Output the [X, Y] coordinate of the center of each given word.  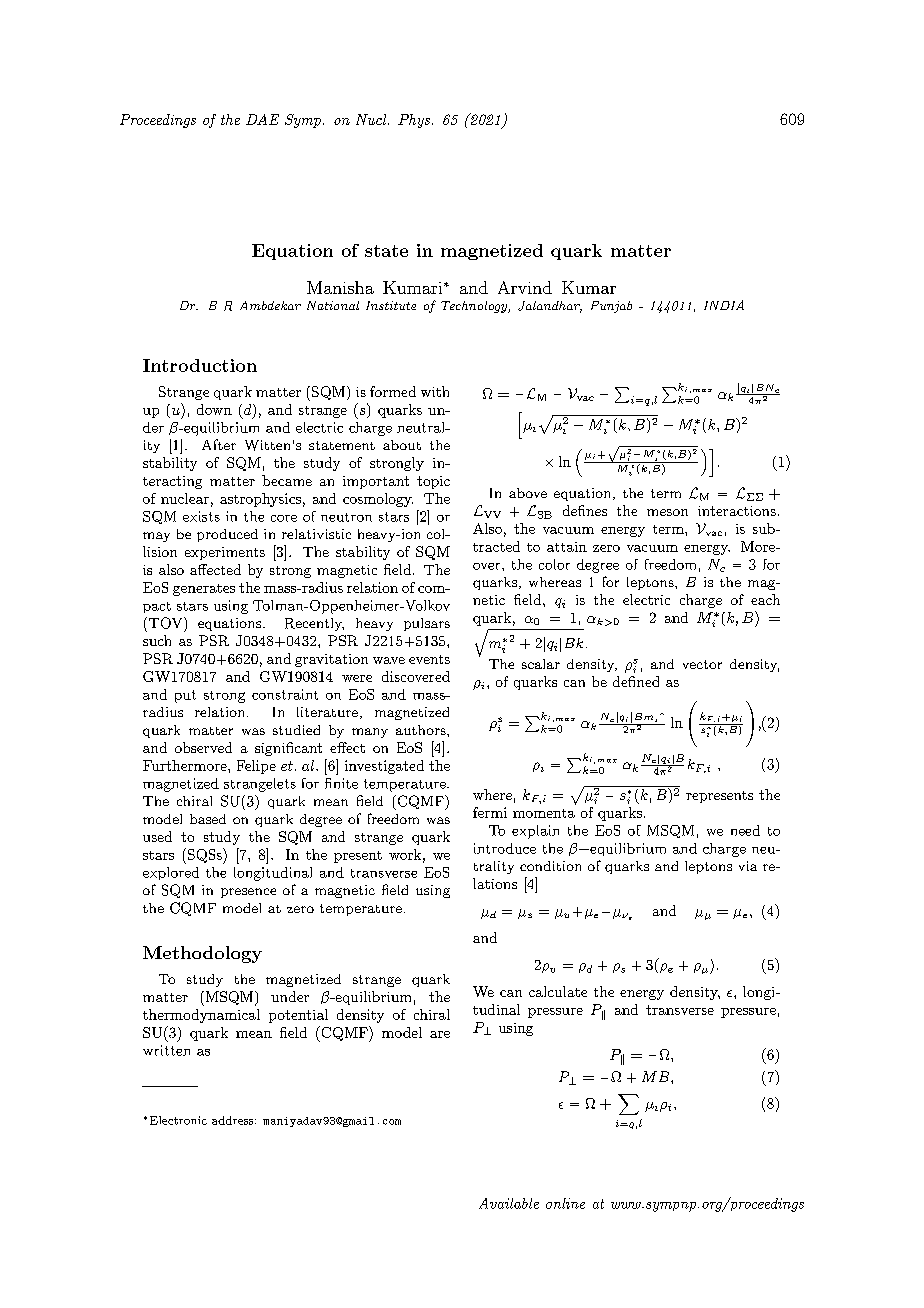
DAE [262, 119]
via [748, 866]
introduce [505, 848]
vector [702, 664]
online [565, 1203]
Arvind [525, 287]
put [185, 696]
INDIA [724, 305]
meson [667, 512]
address [234, 1120]
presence [248, 893]
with [435, 391]
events [429, 659]
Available [509, 1203]
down [214, 409]
